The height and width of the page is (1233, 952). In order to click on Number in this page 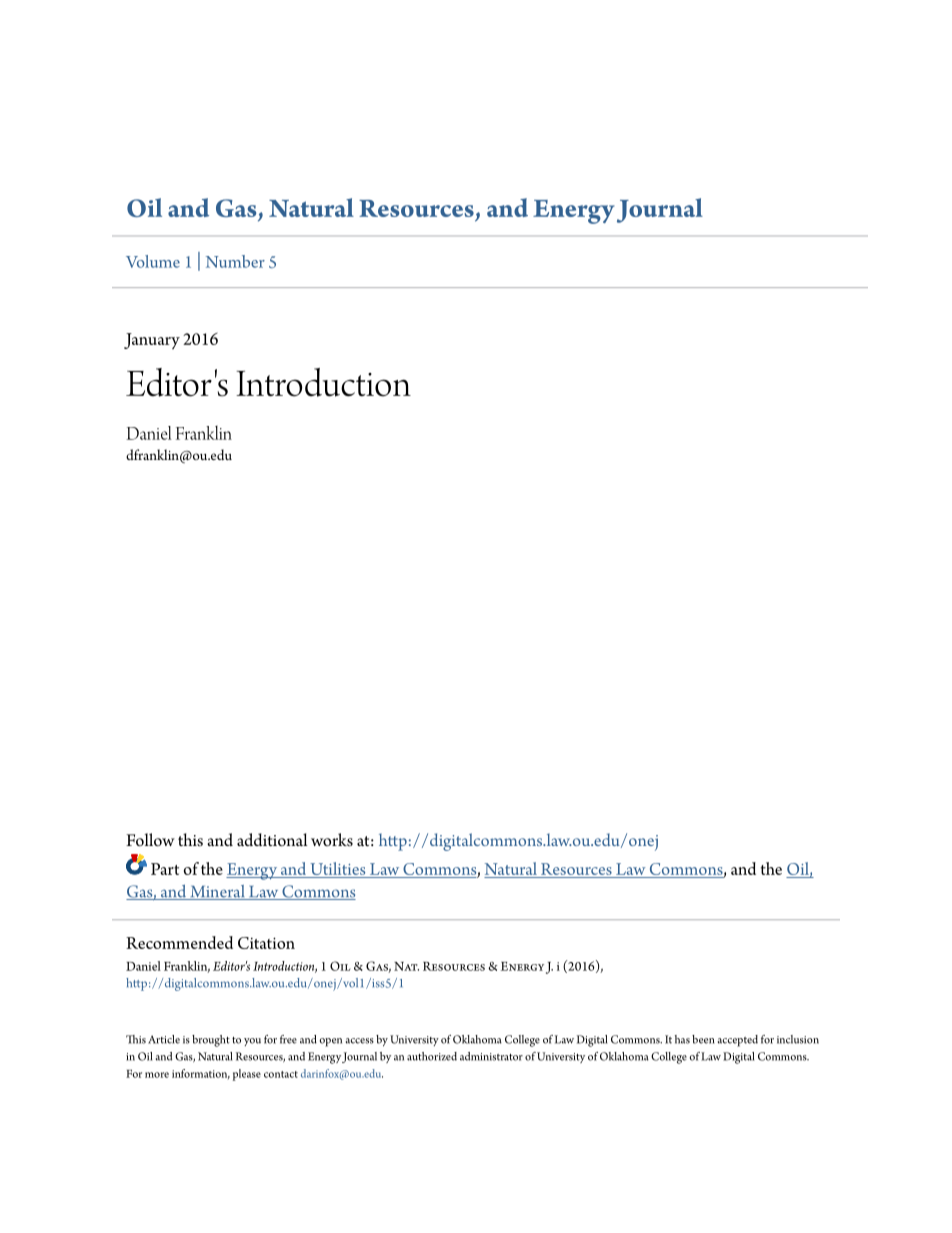, I will do `click(235, 261)`.
